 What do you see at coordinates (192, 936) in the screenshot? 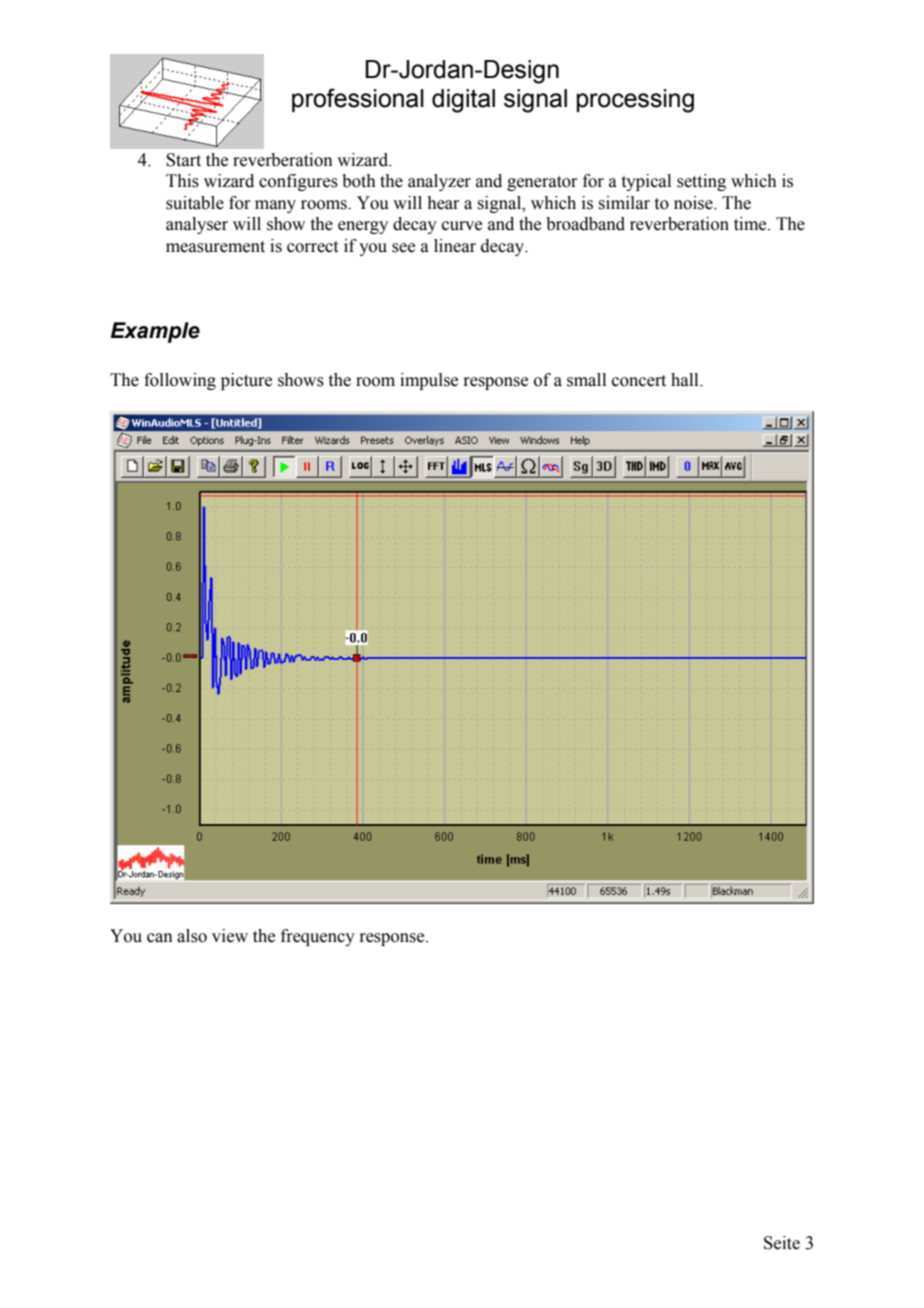
I see `also` at bounding box center [192, 936].
